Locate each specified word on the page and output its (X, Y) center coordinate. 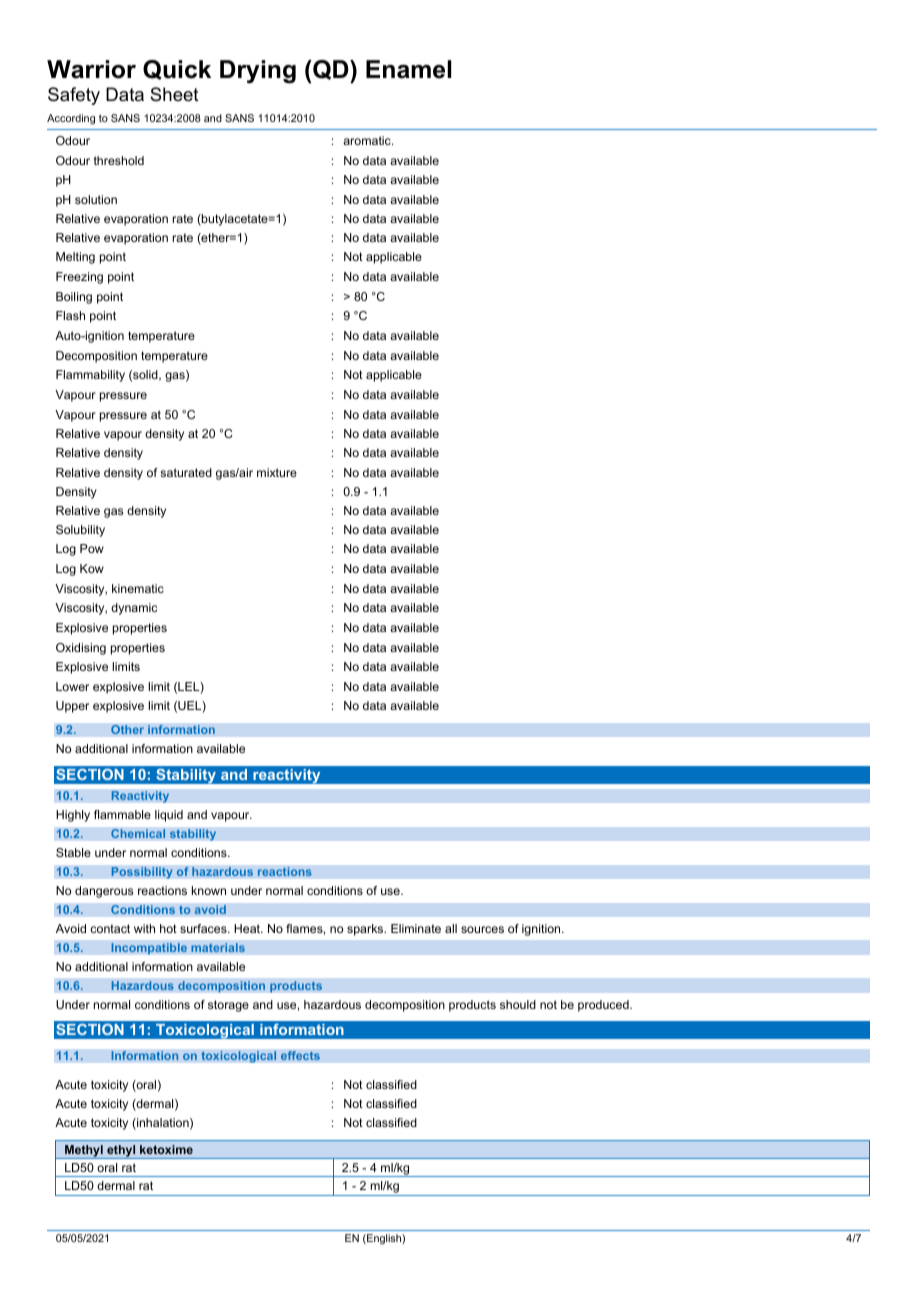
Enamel (408, 69)
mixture (277, 472)
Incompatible (149, 949)
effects (300, 1056)
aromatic (368, 140)
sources (482, 929)
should (518, 1004)
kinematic (138, 588)
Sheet (174, 94)
